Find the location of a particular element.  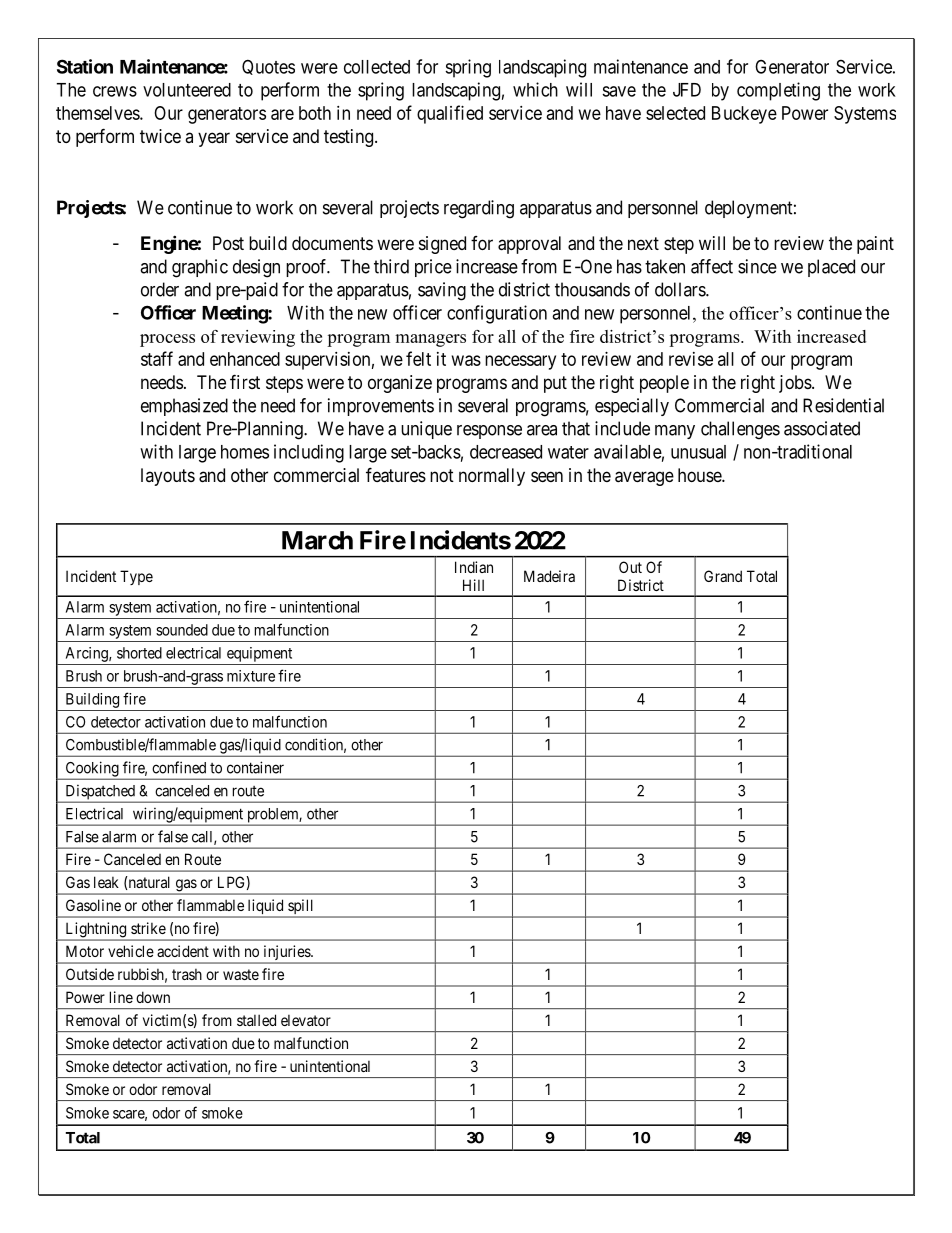

completing is located at coordinates (778, 91).
